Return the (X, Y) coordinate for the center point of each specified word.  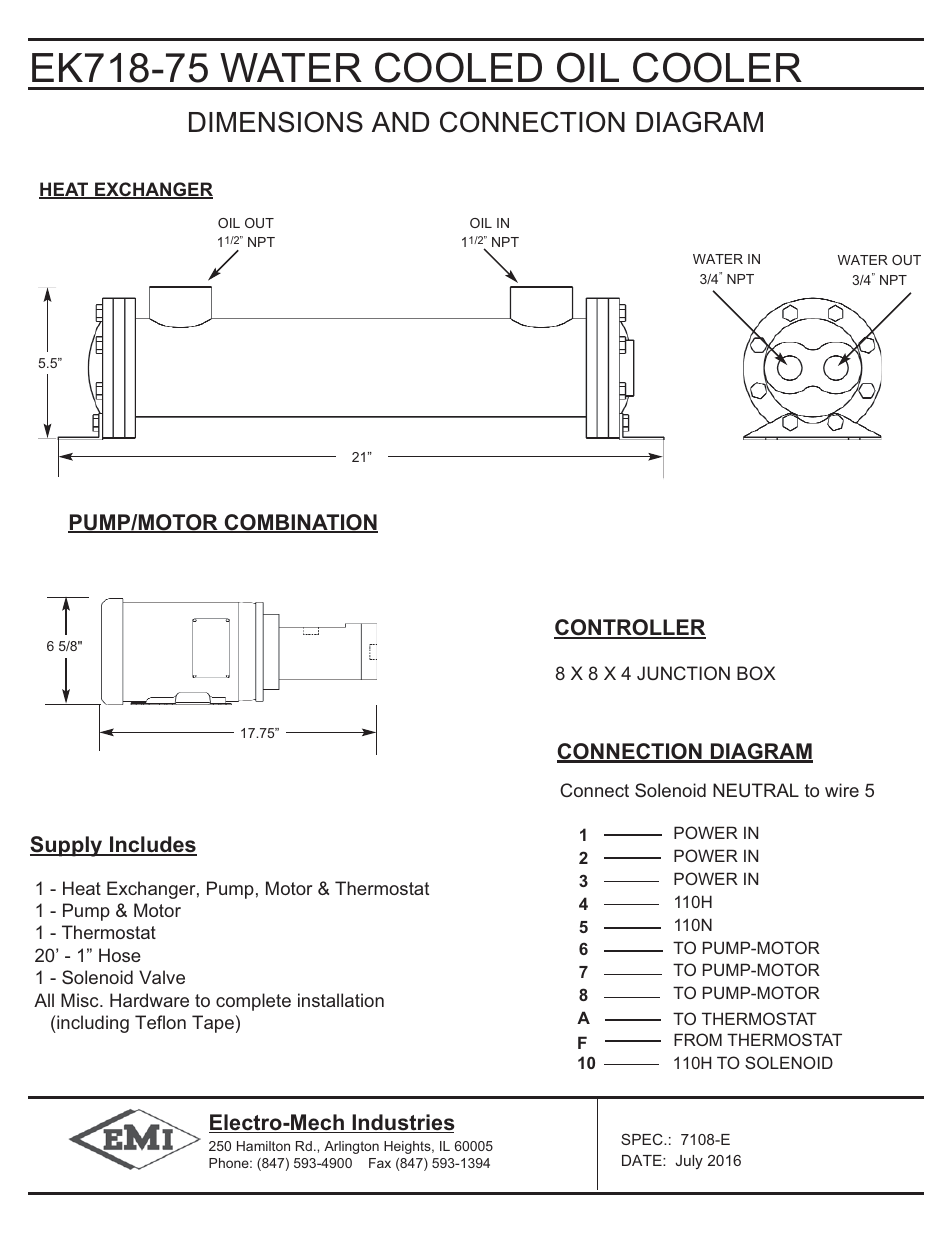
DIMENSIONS (276, 122)
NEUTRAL (756, 790)
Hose (120, 955)
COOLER (717, 67)
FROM (698, 1039)
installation (341, 1000)
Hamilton (263, 1146)
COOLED (458, 67)
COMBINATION (300, 523)
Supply (67, 846)
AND (400, 122)
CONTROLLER (630, 628)
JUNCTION (683, 673)
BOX (756, 673)
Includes (152, 845)
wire (842, 790)
